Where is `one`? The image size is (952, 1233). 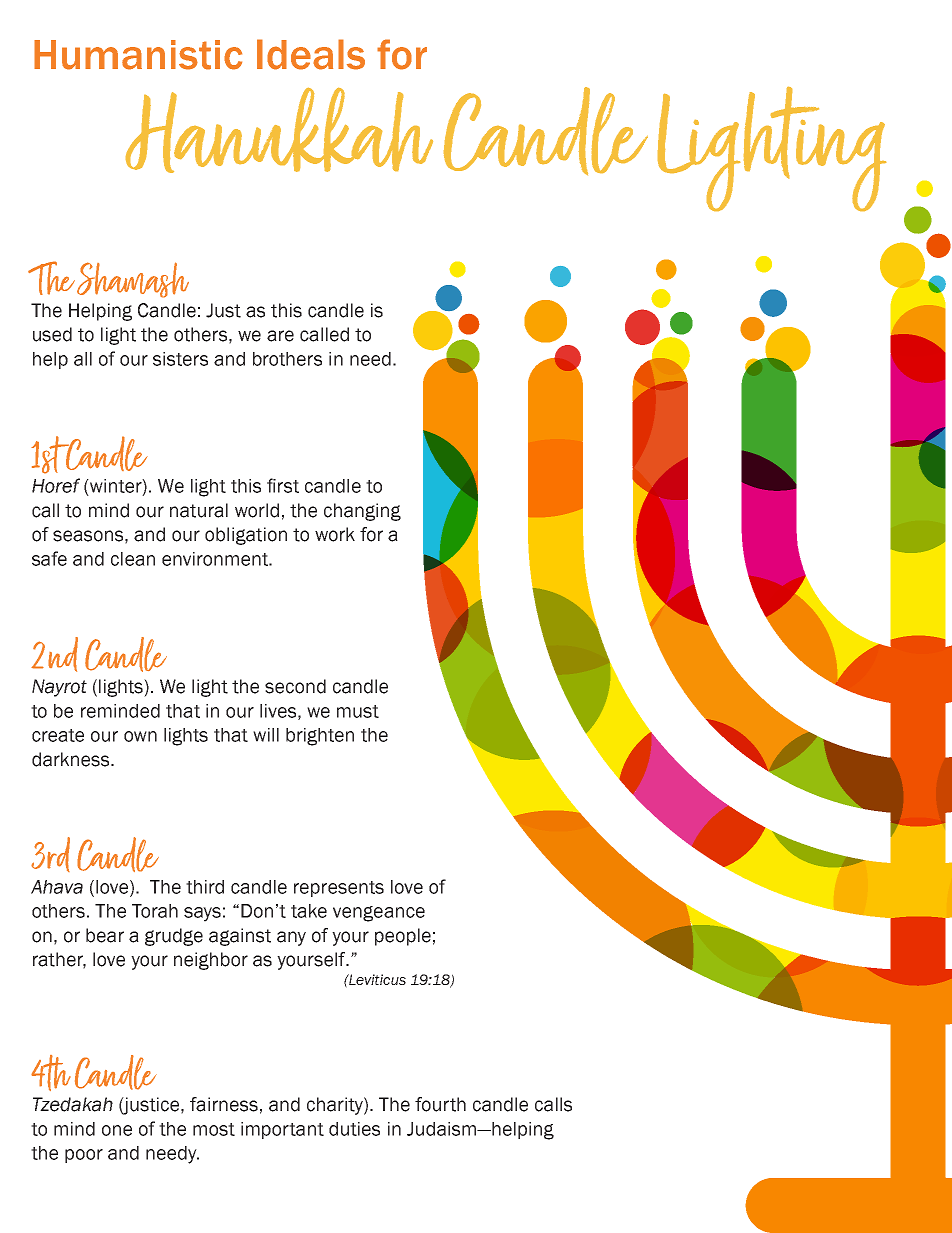 one is located at coordinates (117, 1130).
